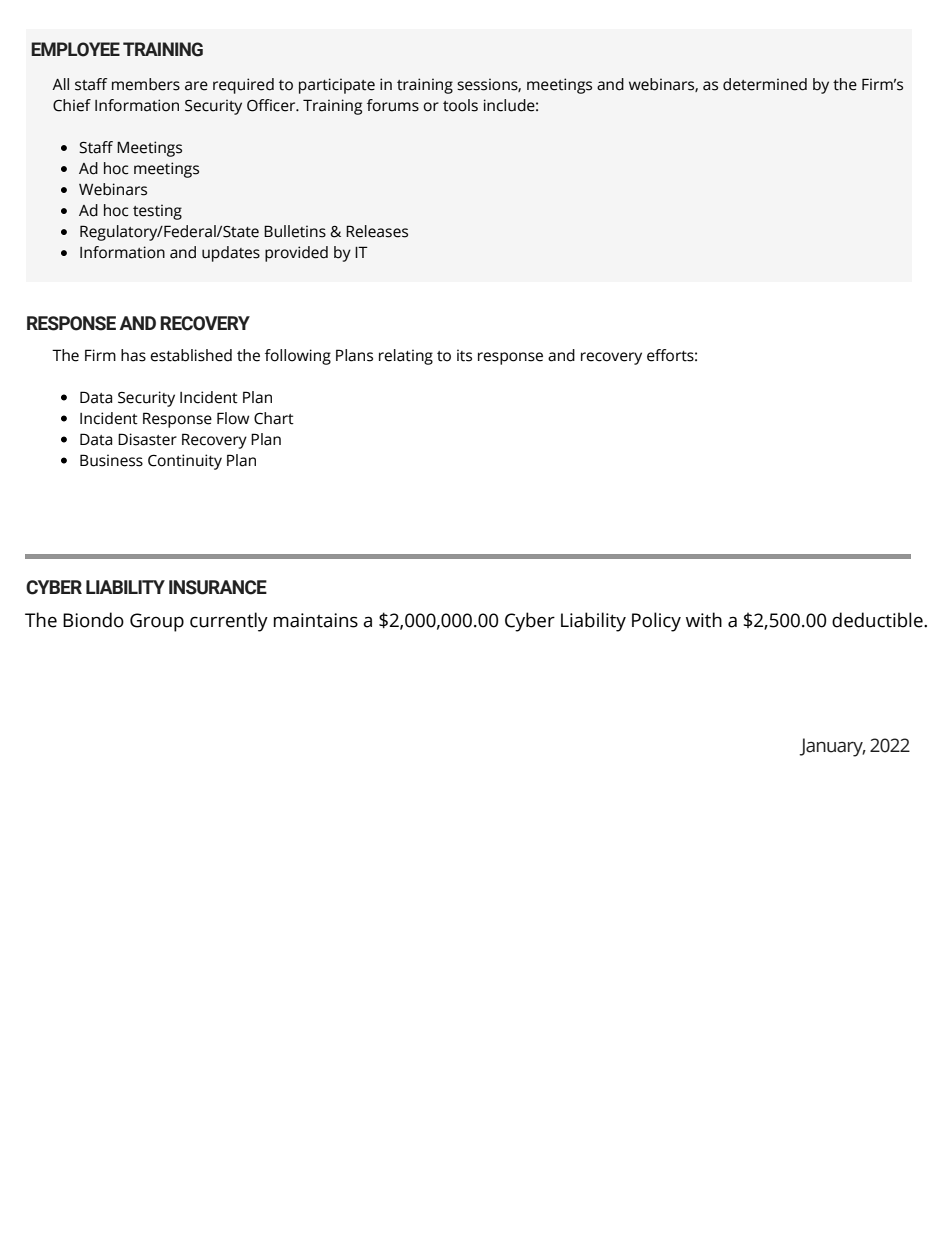 Image resolution: width=952 pixels, height=1233 pixels. Describe the element at coordinates (393, 105) in the screenshot. I see `forums` at that location.
